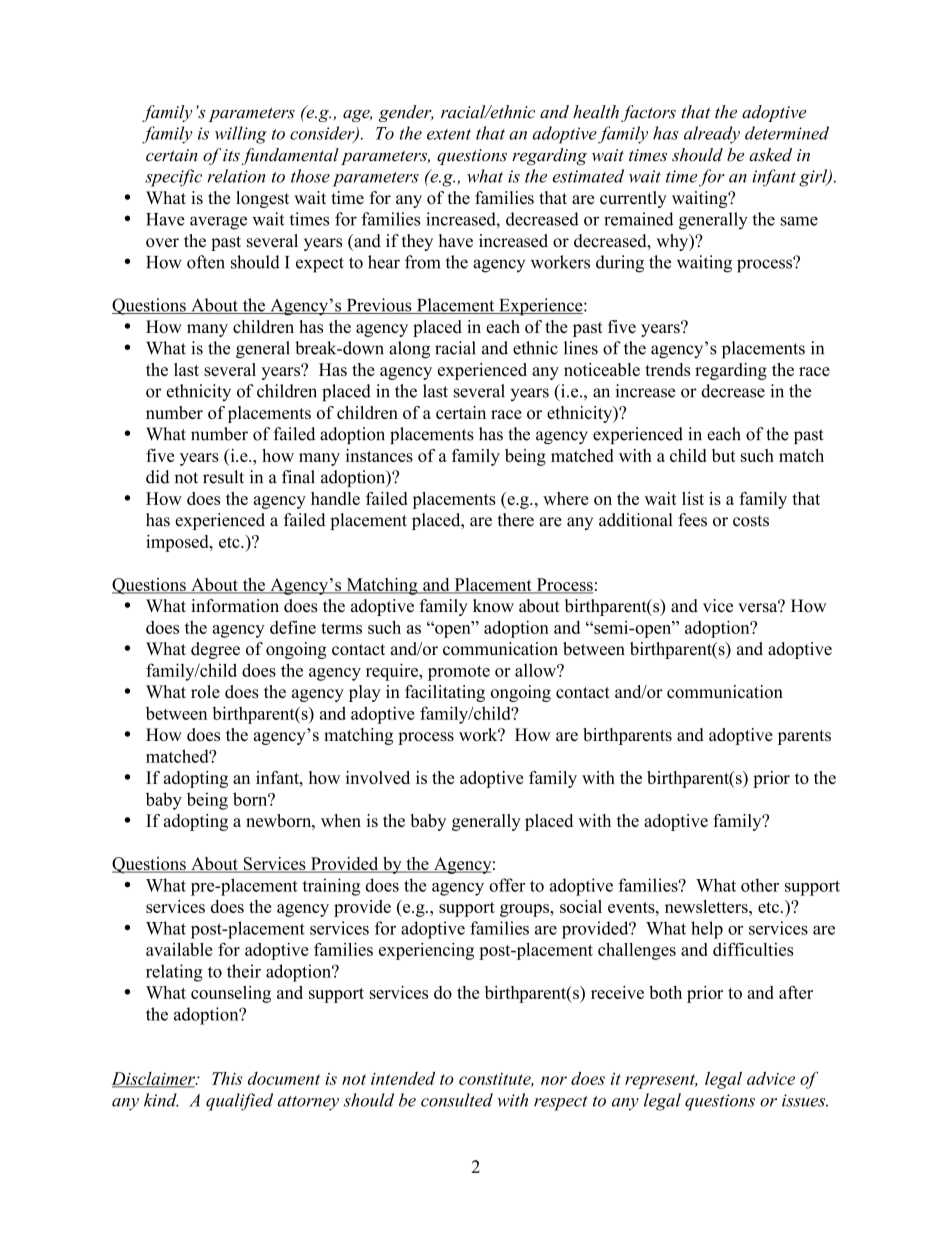  I want to click on know, so click(493, 606).
